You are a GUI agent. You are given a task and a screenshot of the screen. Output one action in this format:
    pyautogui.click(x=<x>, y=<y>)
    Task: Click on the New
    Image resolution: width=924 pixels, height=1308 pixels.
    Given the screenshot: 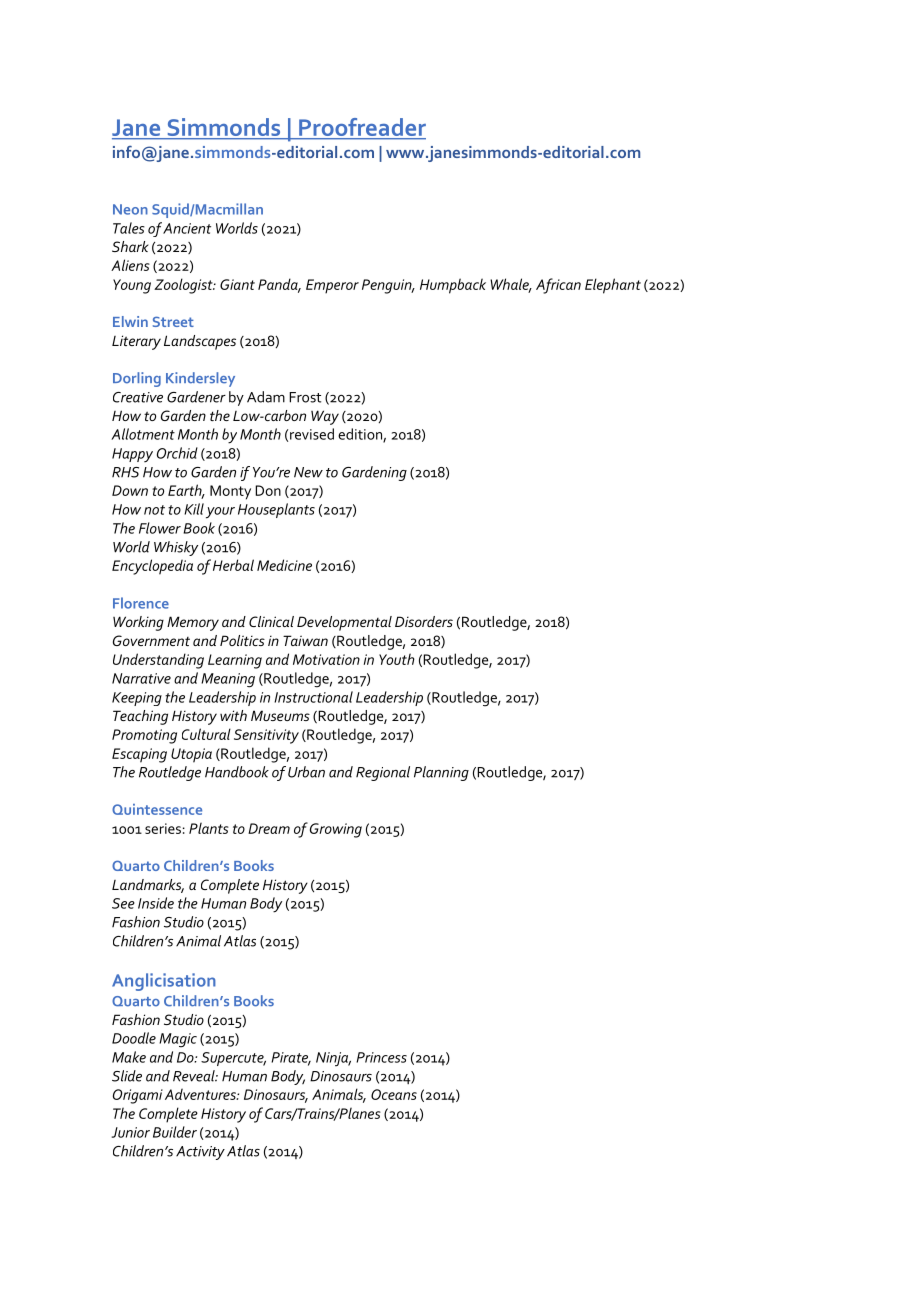 What is the action you would take?
    pyautogui.click(x=308, y=472)
